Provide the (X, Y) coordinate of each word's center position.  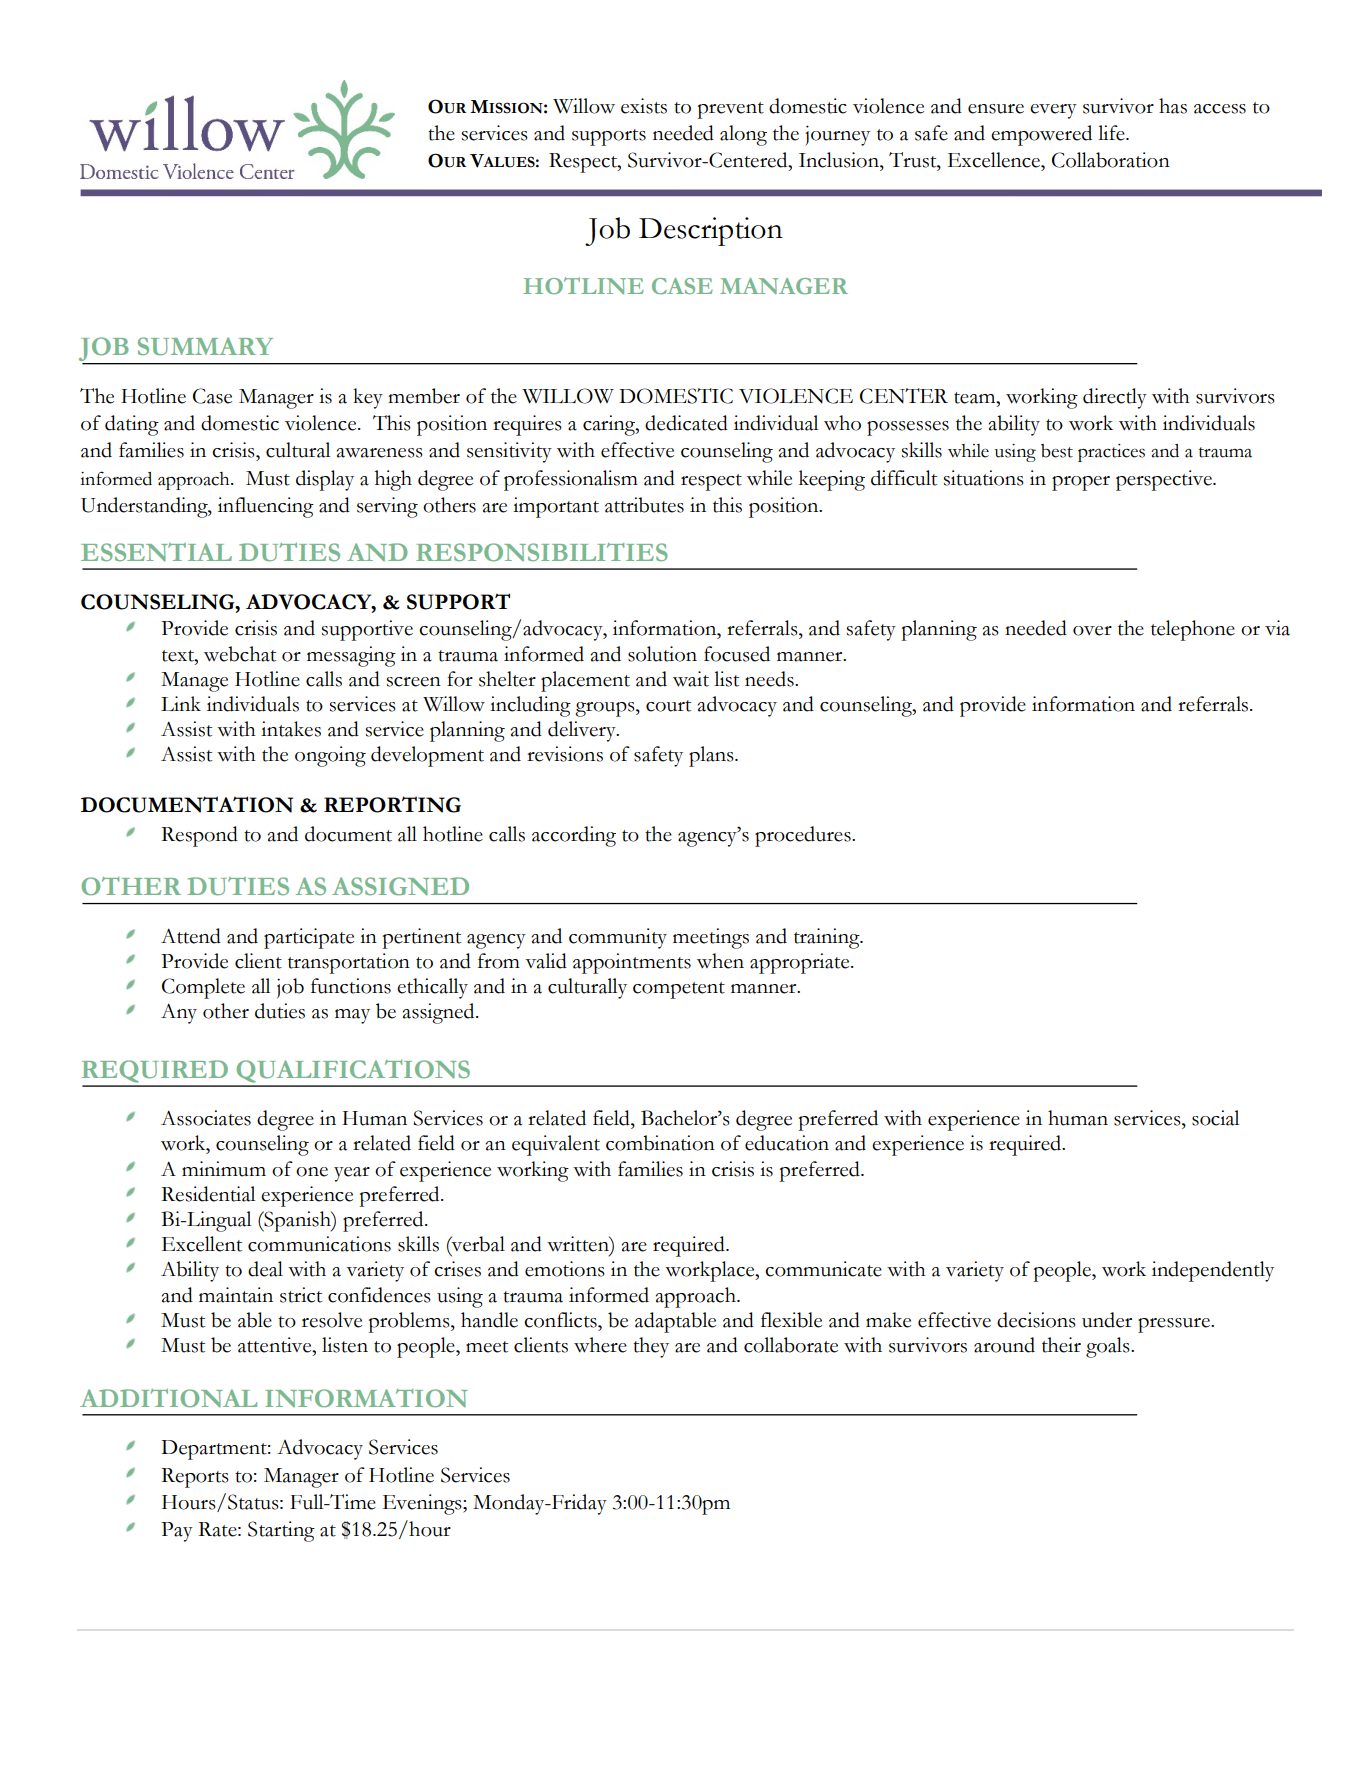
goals (1109, 1347)
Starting (281, 1531)
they (651, 1347)
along (743, 135)
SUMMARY (205, 346)
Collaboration (1111, 160)
